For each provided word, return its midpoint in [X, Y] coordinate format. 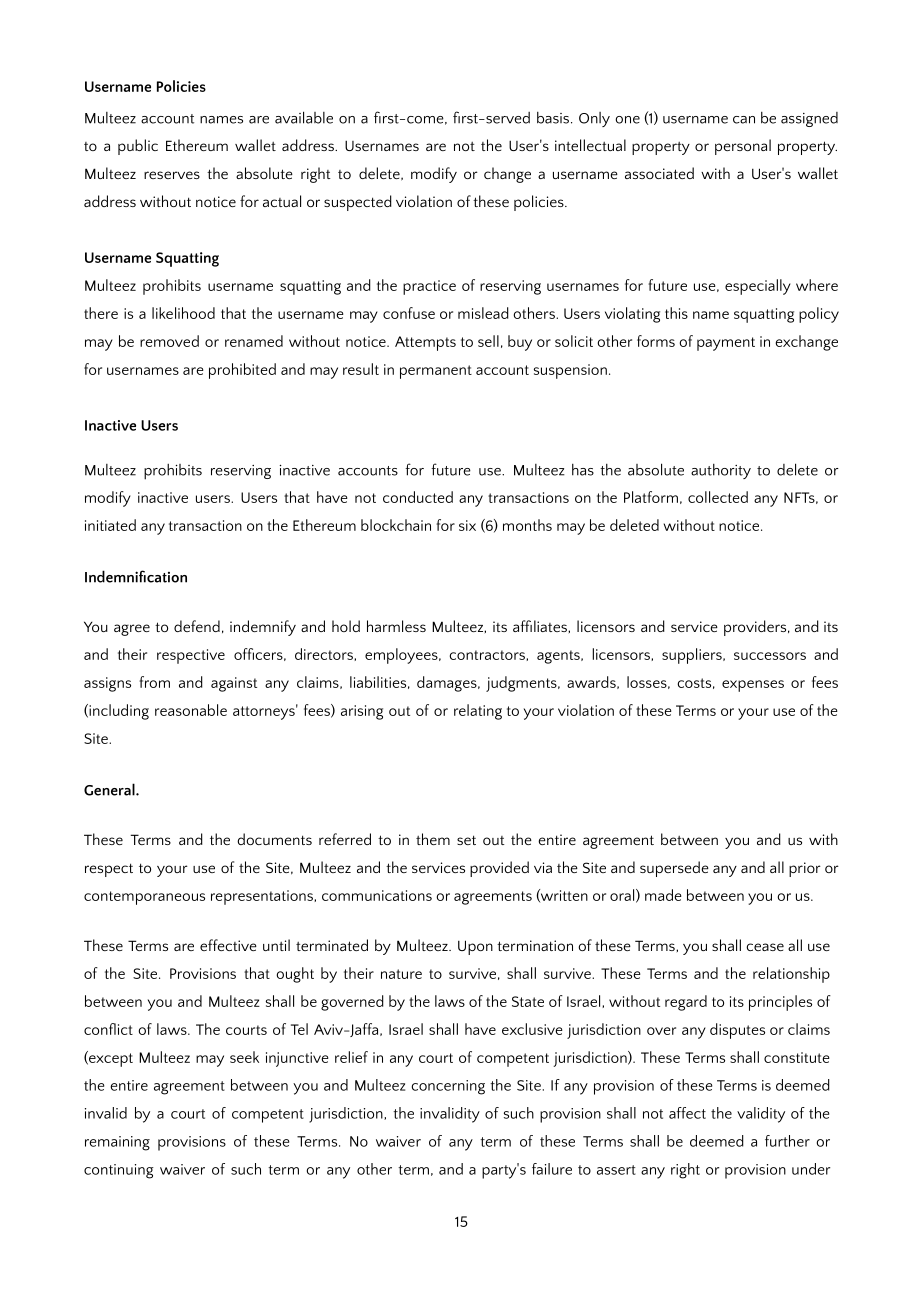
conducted [418, 497]
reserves [172, 175]
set [466, 840]
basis [554, 118]
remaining [117, 1143]
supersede [674, 869]
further [787, 1141]
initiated [110, 525]
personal [743, 147]
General [110, 789]
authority [721, 471]
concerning [448, 1087]
